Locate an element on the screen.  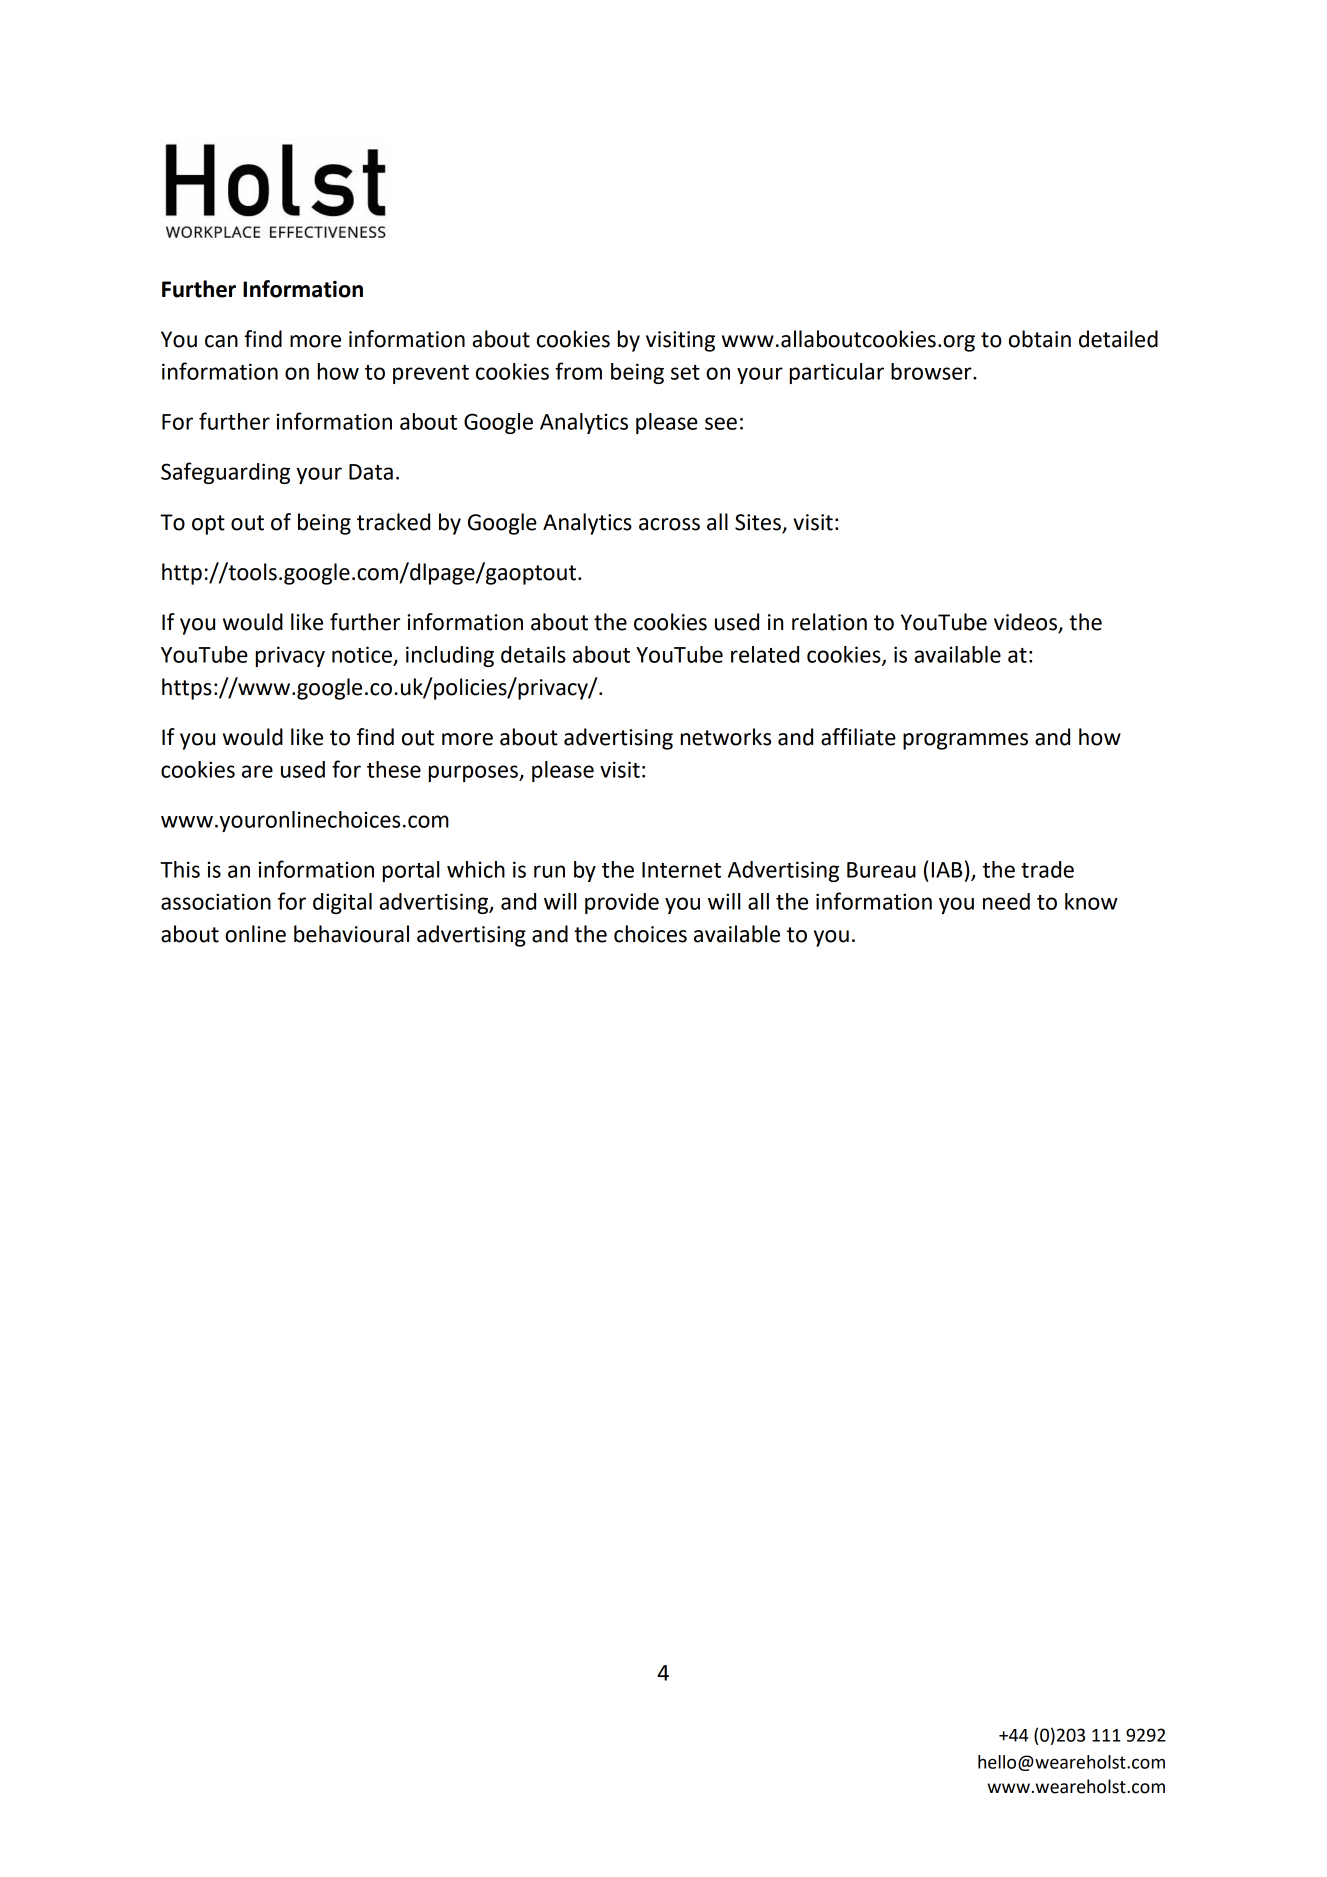
set is located at coordinates (685, 372).
